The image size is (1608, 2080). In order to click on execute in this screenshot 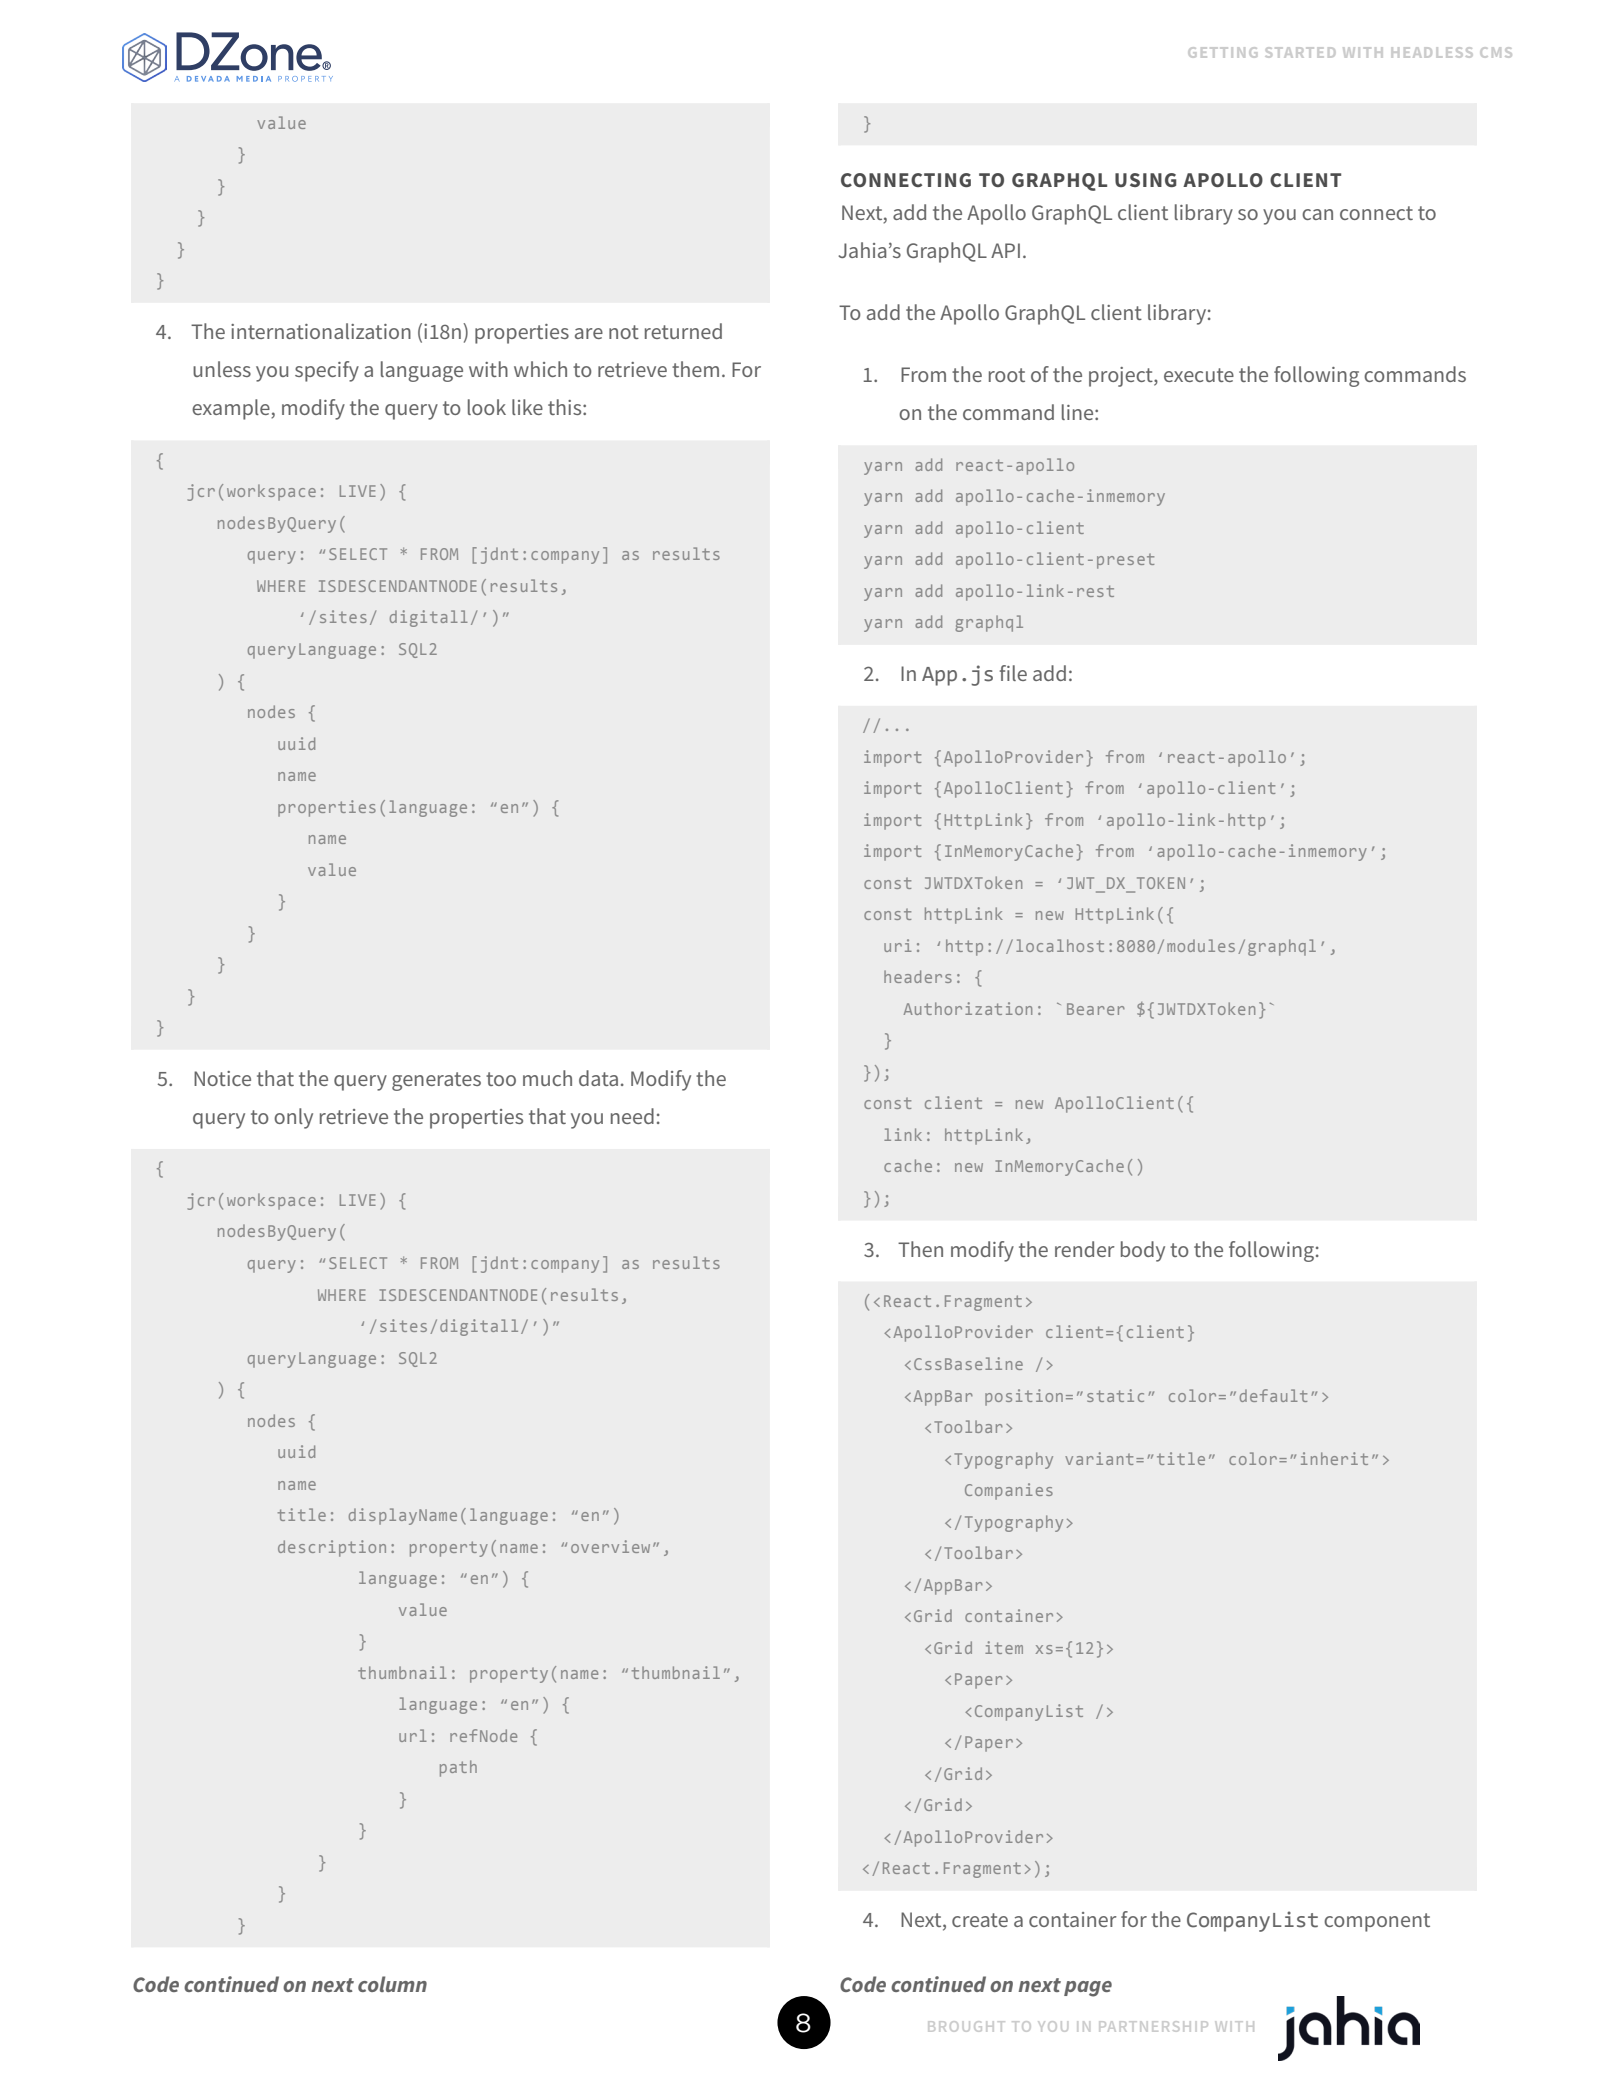, I will do `click(1199, 375)`.
